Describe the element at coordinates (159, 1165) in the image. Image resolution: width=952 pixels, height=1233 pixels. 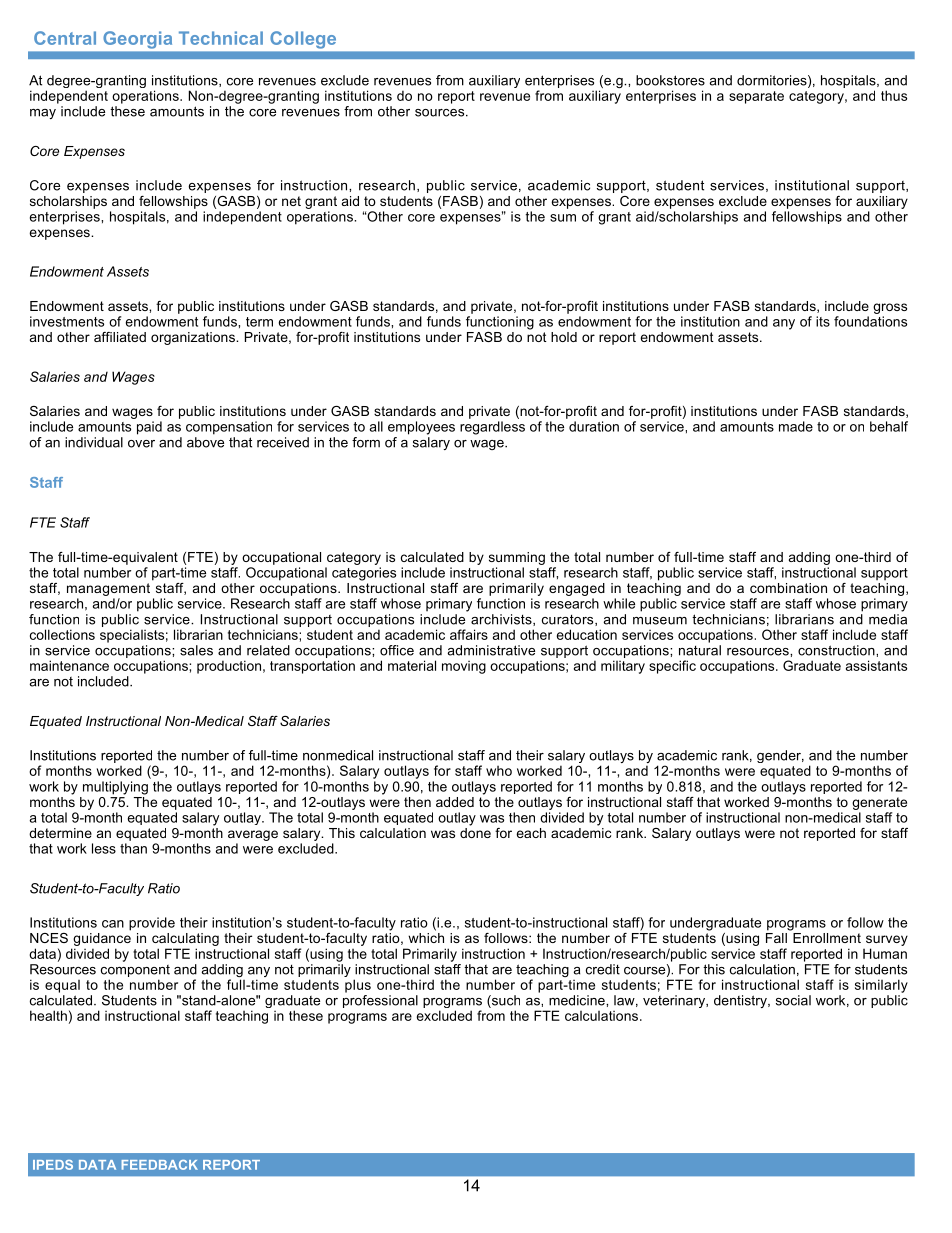
I see `FEEDBACK` at that location.
